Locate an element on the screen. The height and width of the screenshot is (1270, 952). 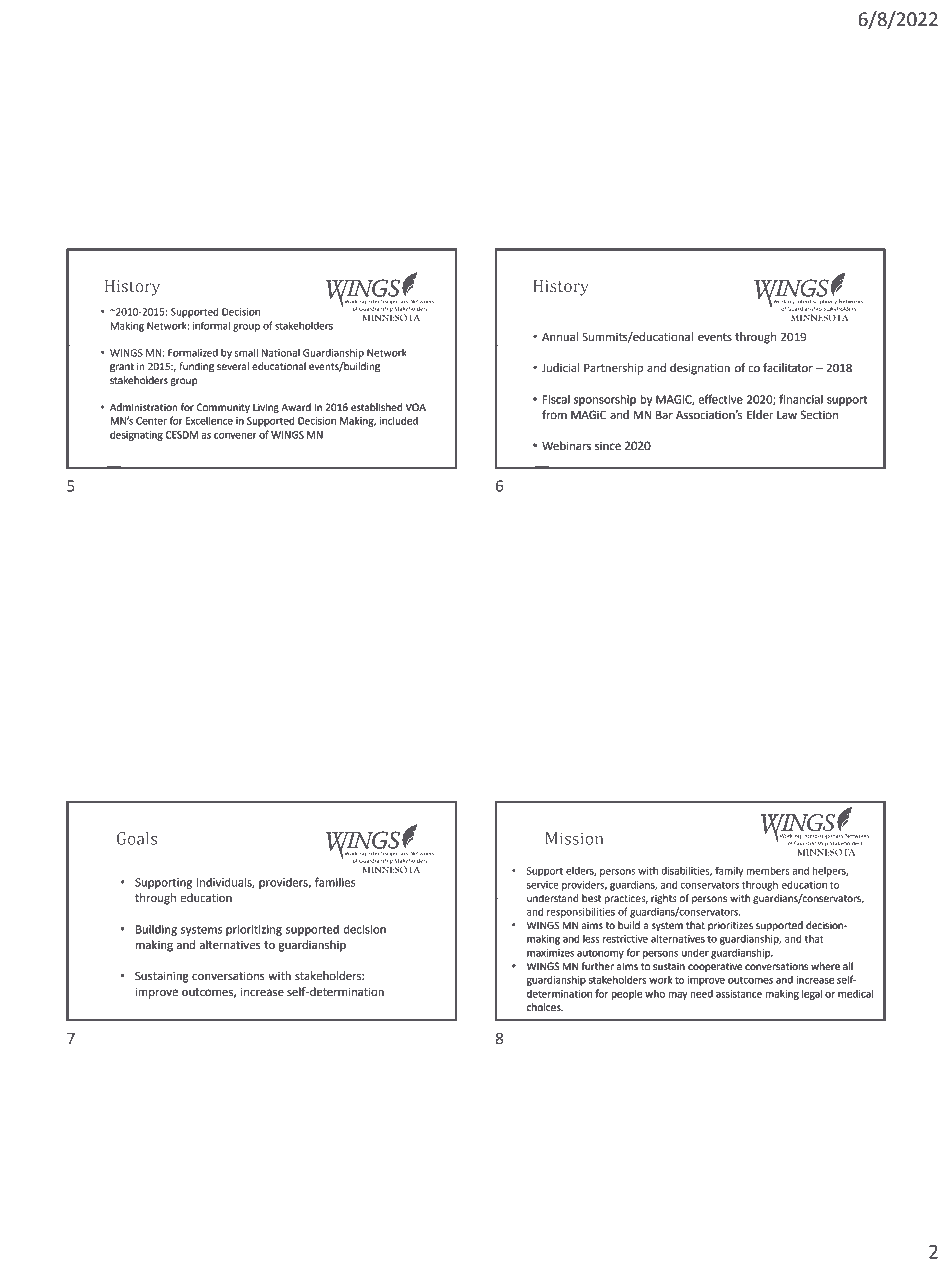
Formalized is located at coordinates (193, 353).
